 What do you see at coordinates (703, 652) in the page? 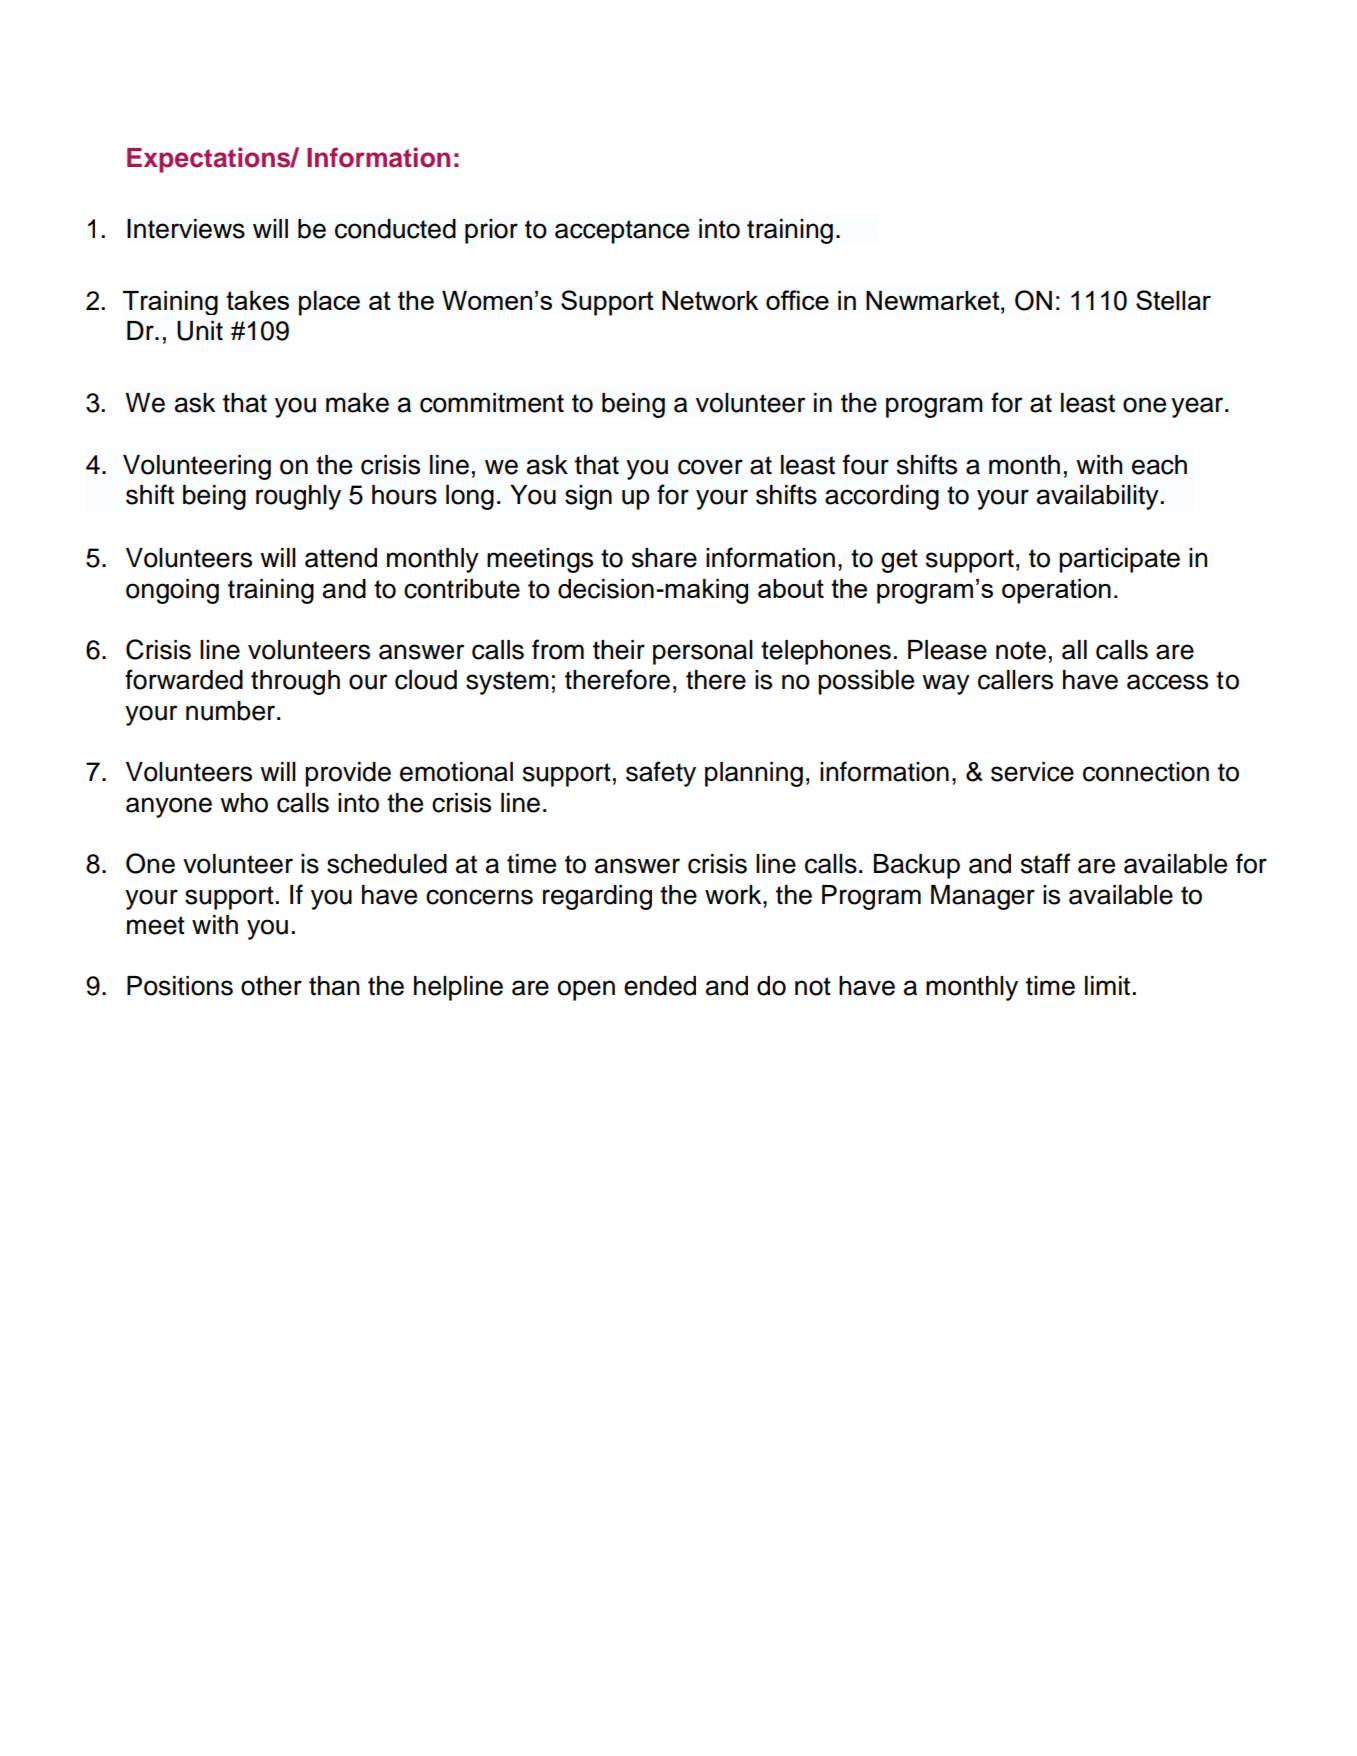
I see `personal` at bounding box center [703, 652].
